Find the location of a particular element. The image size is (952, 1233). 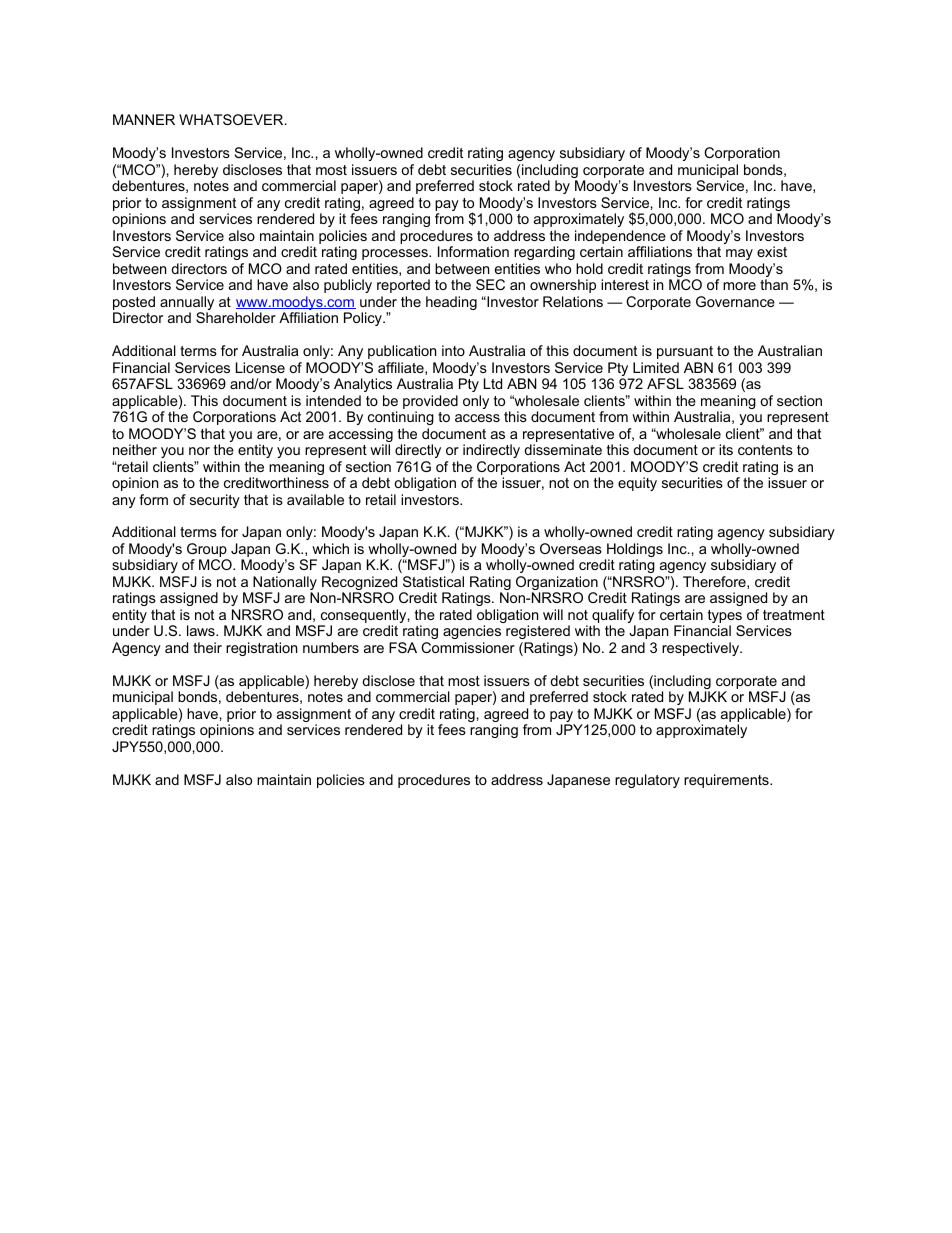

its is located at coordinates (726, 449).
